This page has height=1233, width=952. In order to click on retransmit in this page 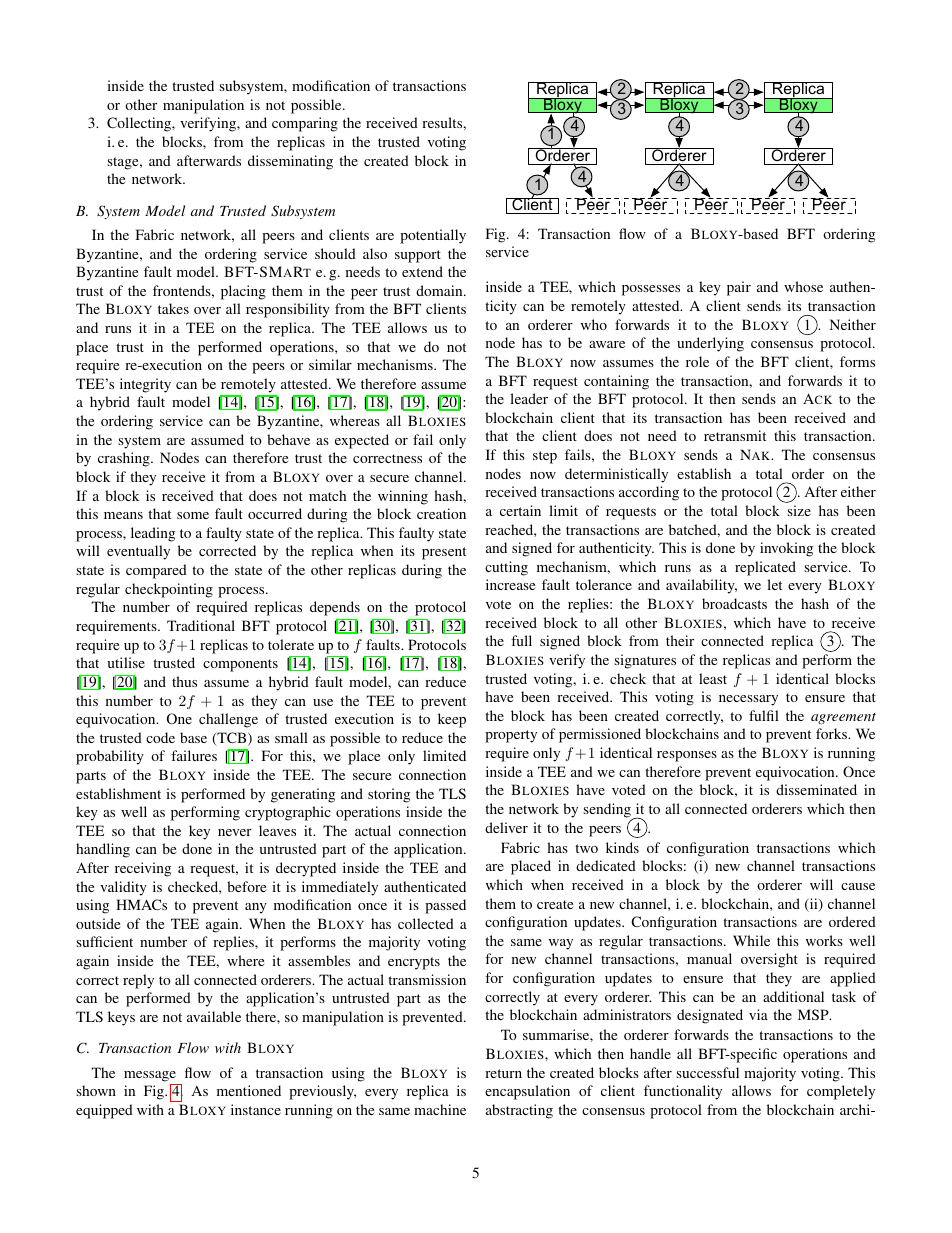, I will do `click(735, 435)`.
